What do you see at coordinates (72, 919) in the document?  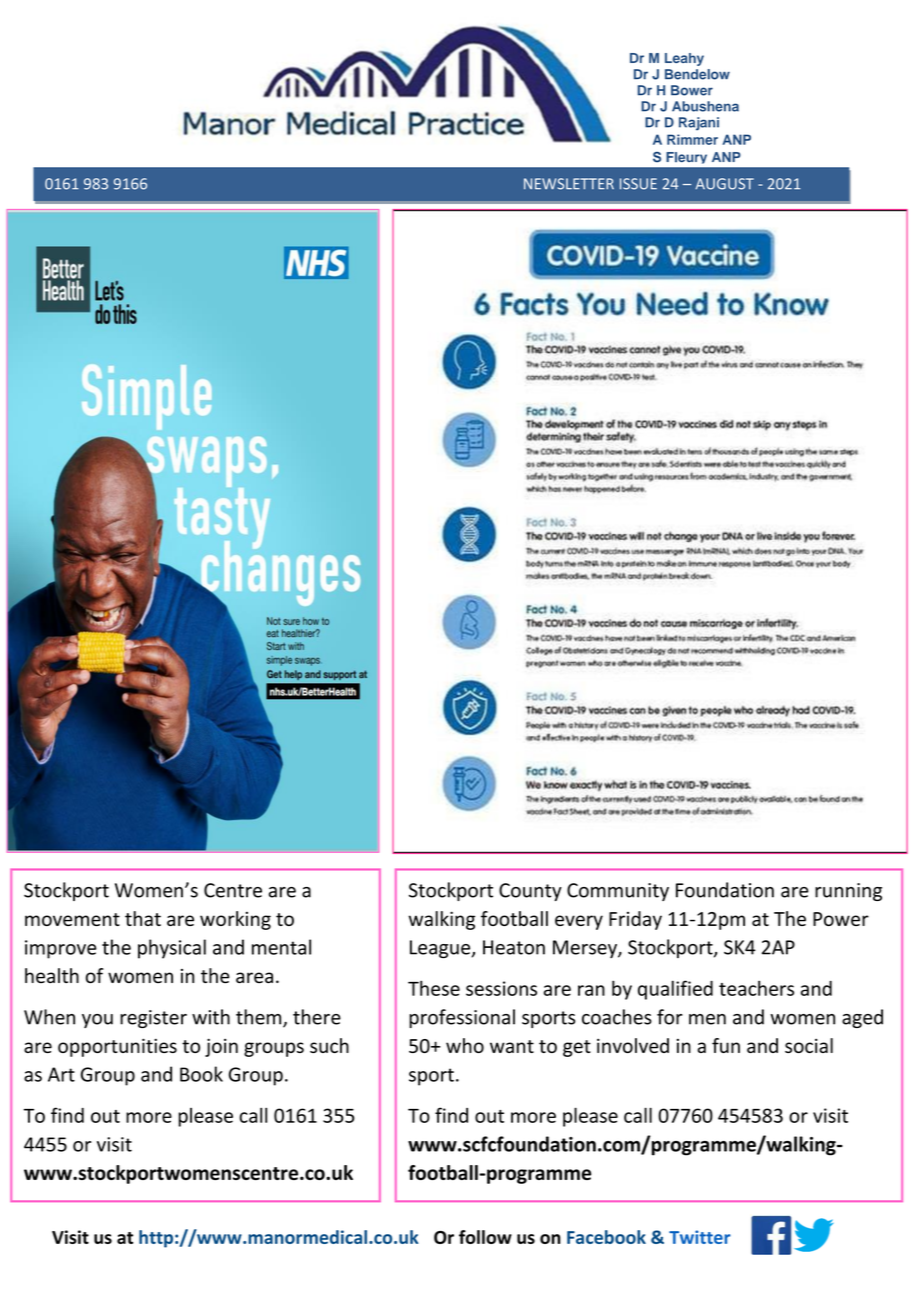 I see `movement` at bounding box center [72, 919].
